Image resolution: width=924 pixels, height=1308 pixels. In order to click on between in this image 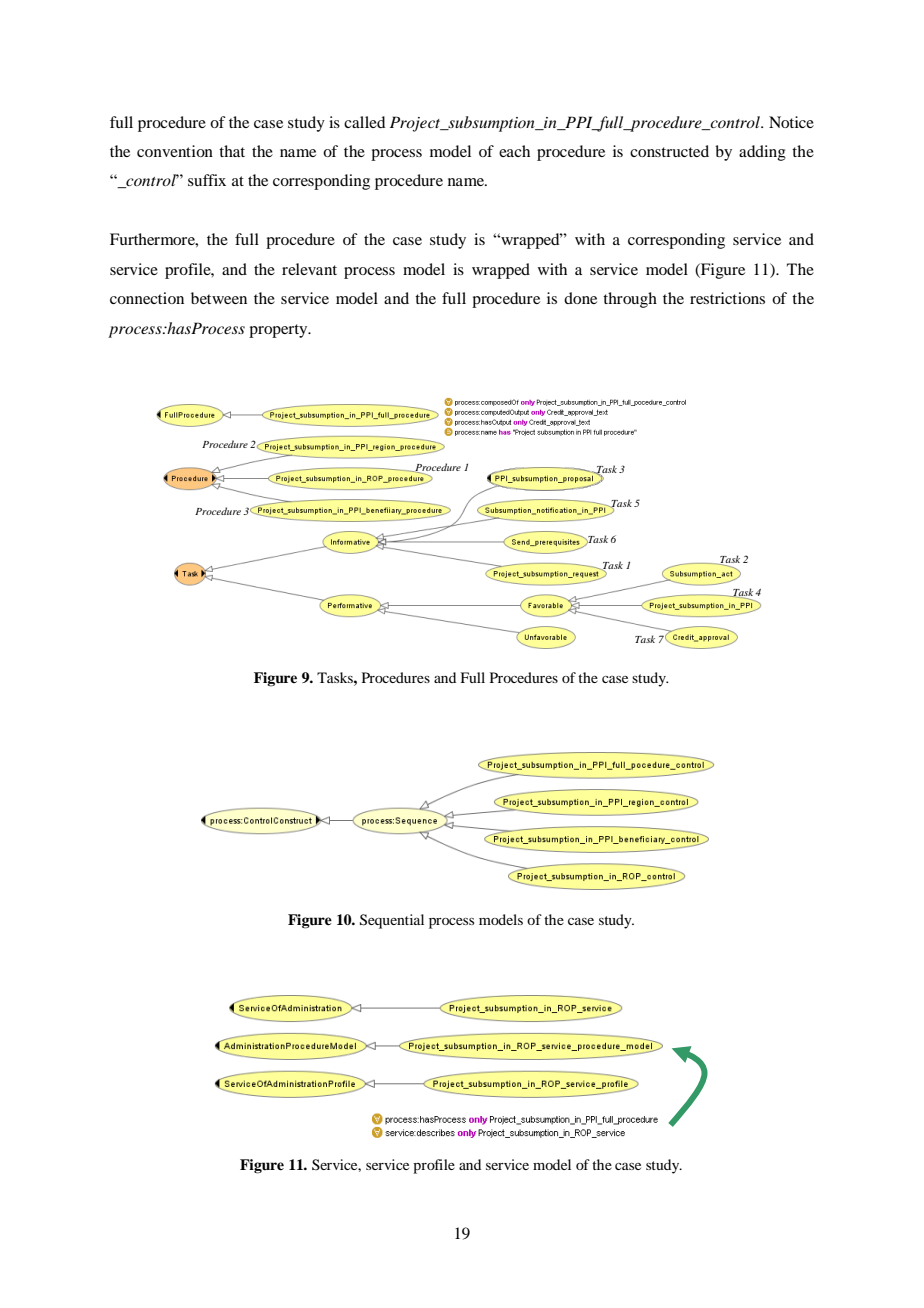, I will do `click(219, 298)`.
